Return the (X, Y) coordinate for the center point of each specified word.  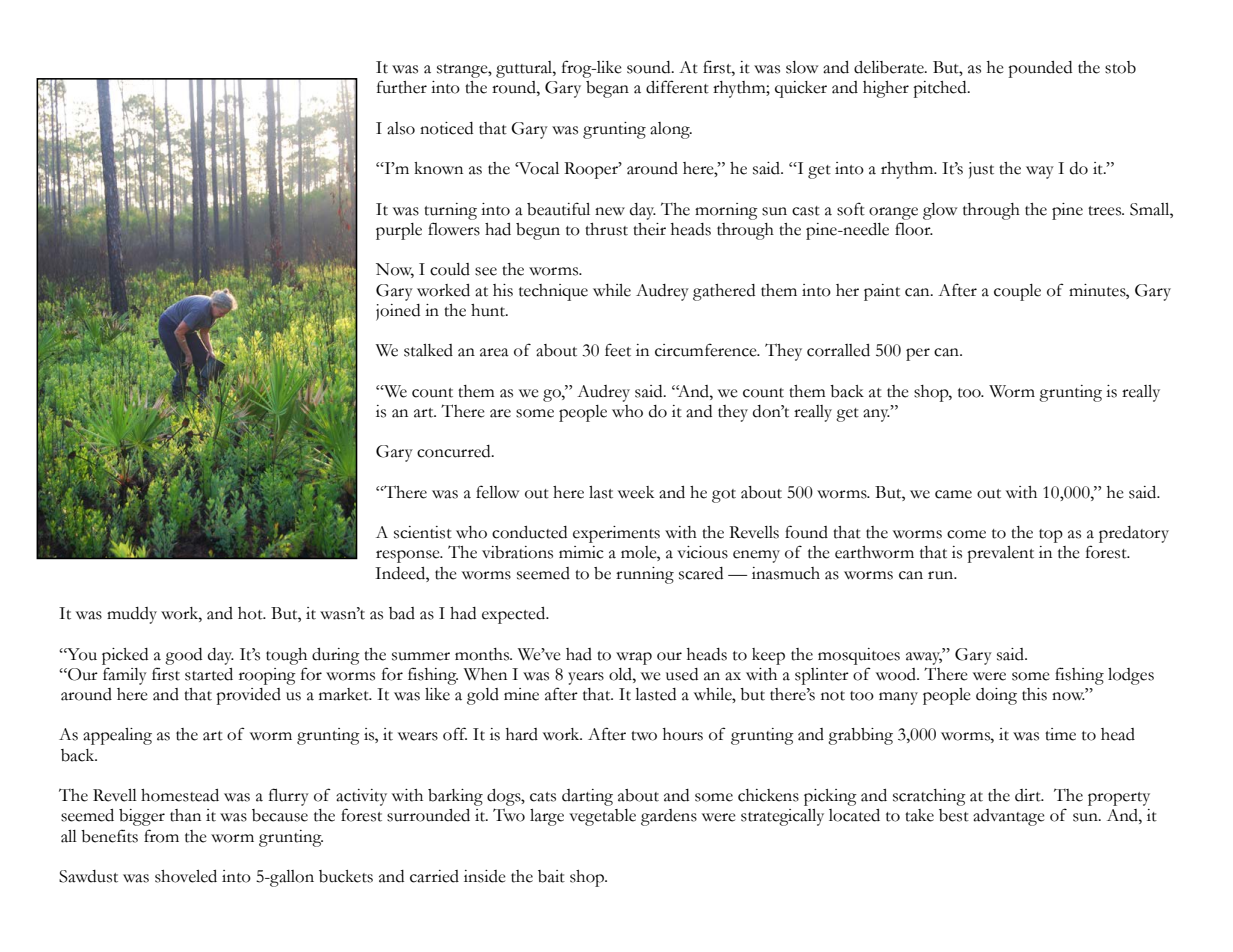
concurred (455, 451)
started (209, 674)
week (636, 492)
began (607, 89)
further (402, 87)
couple (1017, 292)
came (953, 494)
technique (553, 292)
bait (551, 876)
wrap (634, 658)
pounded (1040, 69)
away (924, 658)
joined (398, 312)
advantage (1009, 817)
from (161, 836)
